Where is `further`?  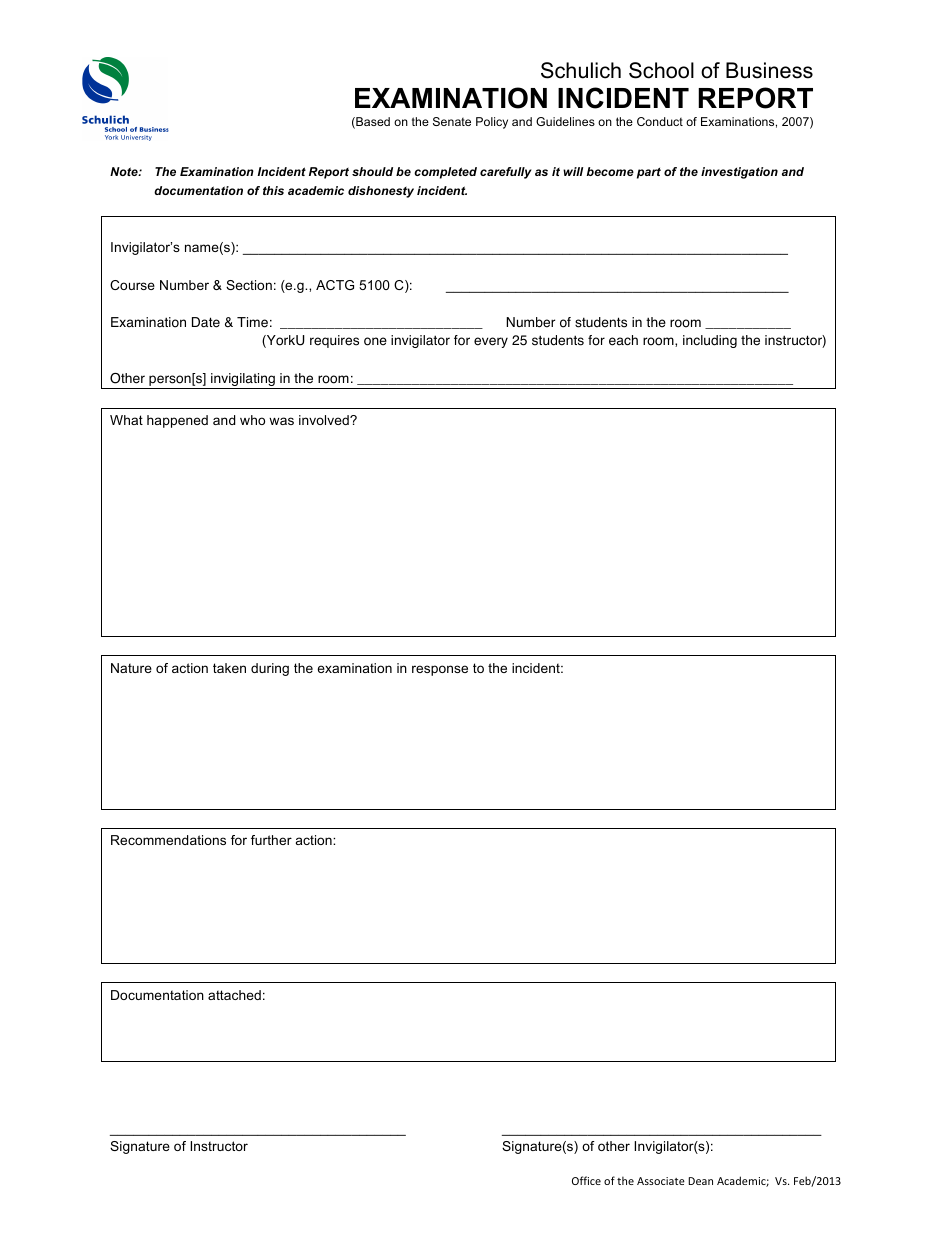
further is located at coordinates (271, 840).
